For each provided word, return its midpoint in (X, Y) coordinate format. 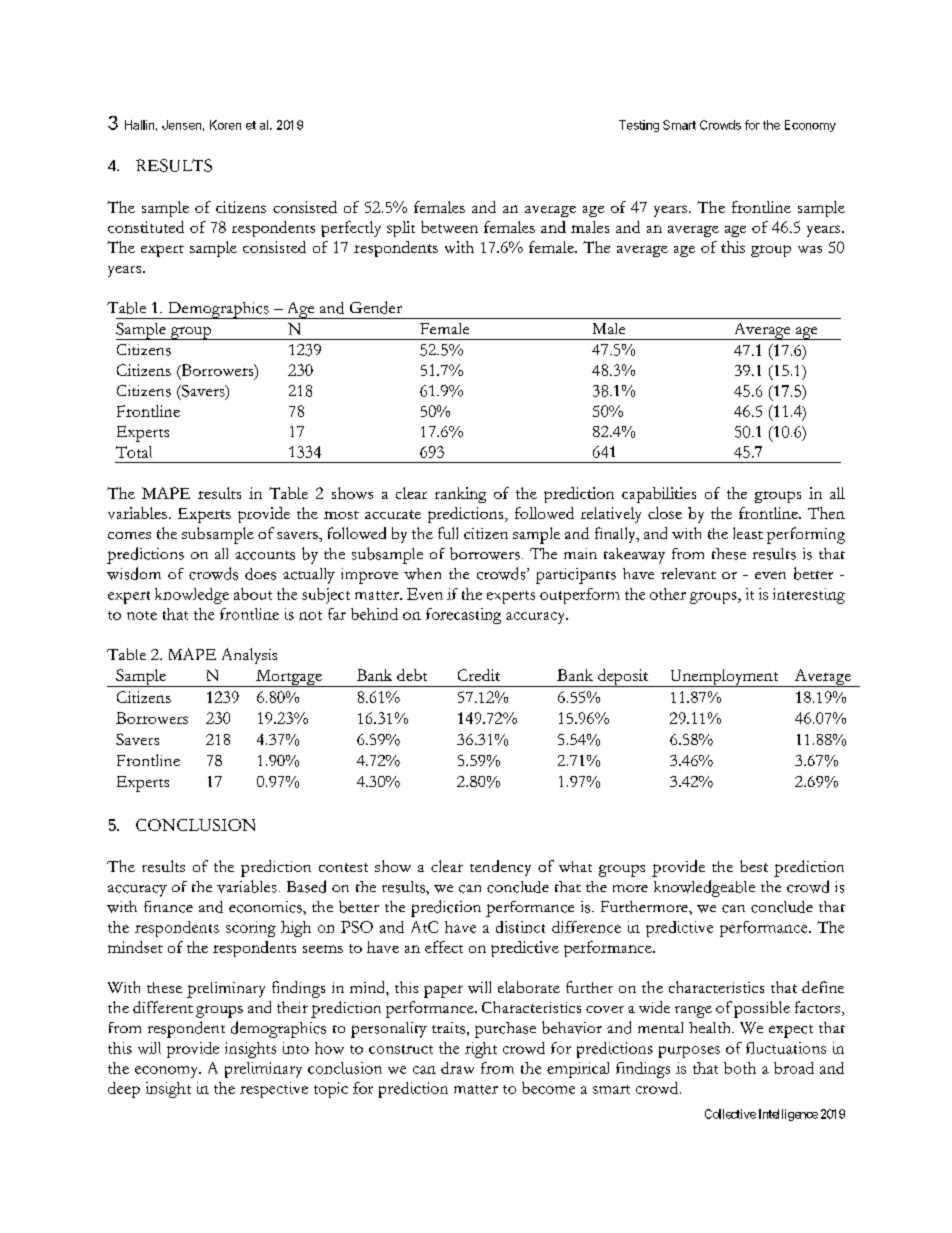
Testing (639, 126)
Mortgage (289, 678)
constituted (146, 227)
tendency (500, 868)
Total (134, 452)
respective (274, 1090)
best (754, 866)
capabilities (659, 495)
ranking (460, 495)
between (449, 227)
